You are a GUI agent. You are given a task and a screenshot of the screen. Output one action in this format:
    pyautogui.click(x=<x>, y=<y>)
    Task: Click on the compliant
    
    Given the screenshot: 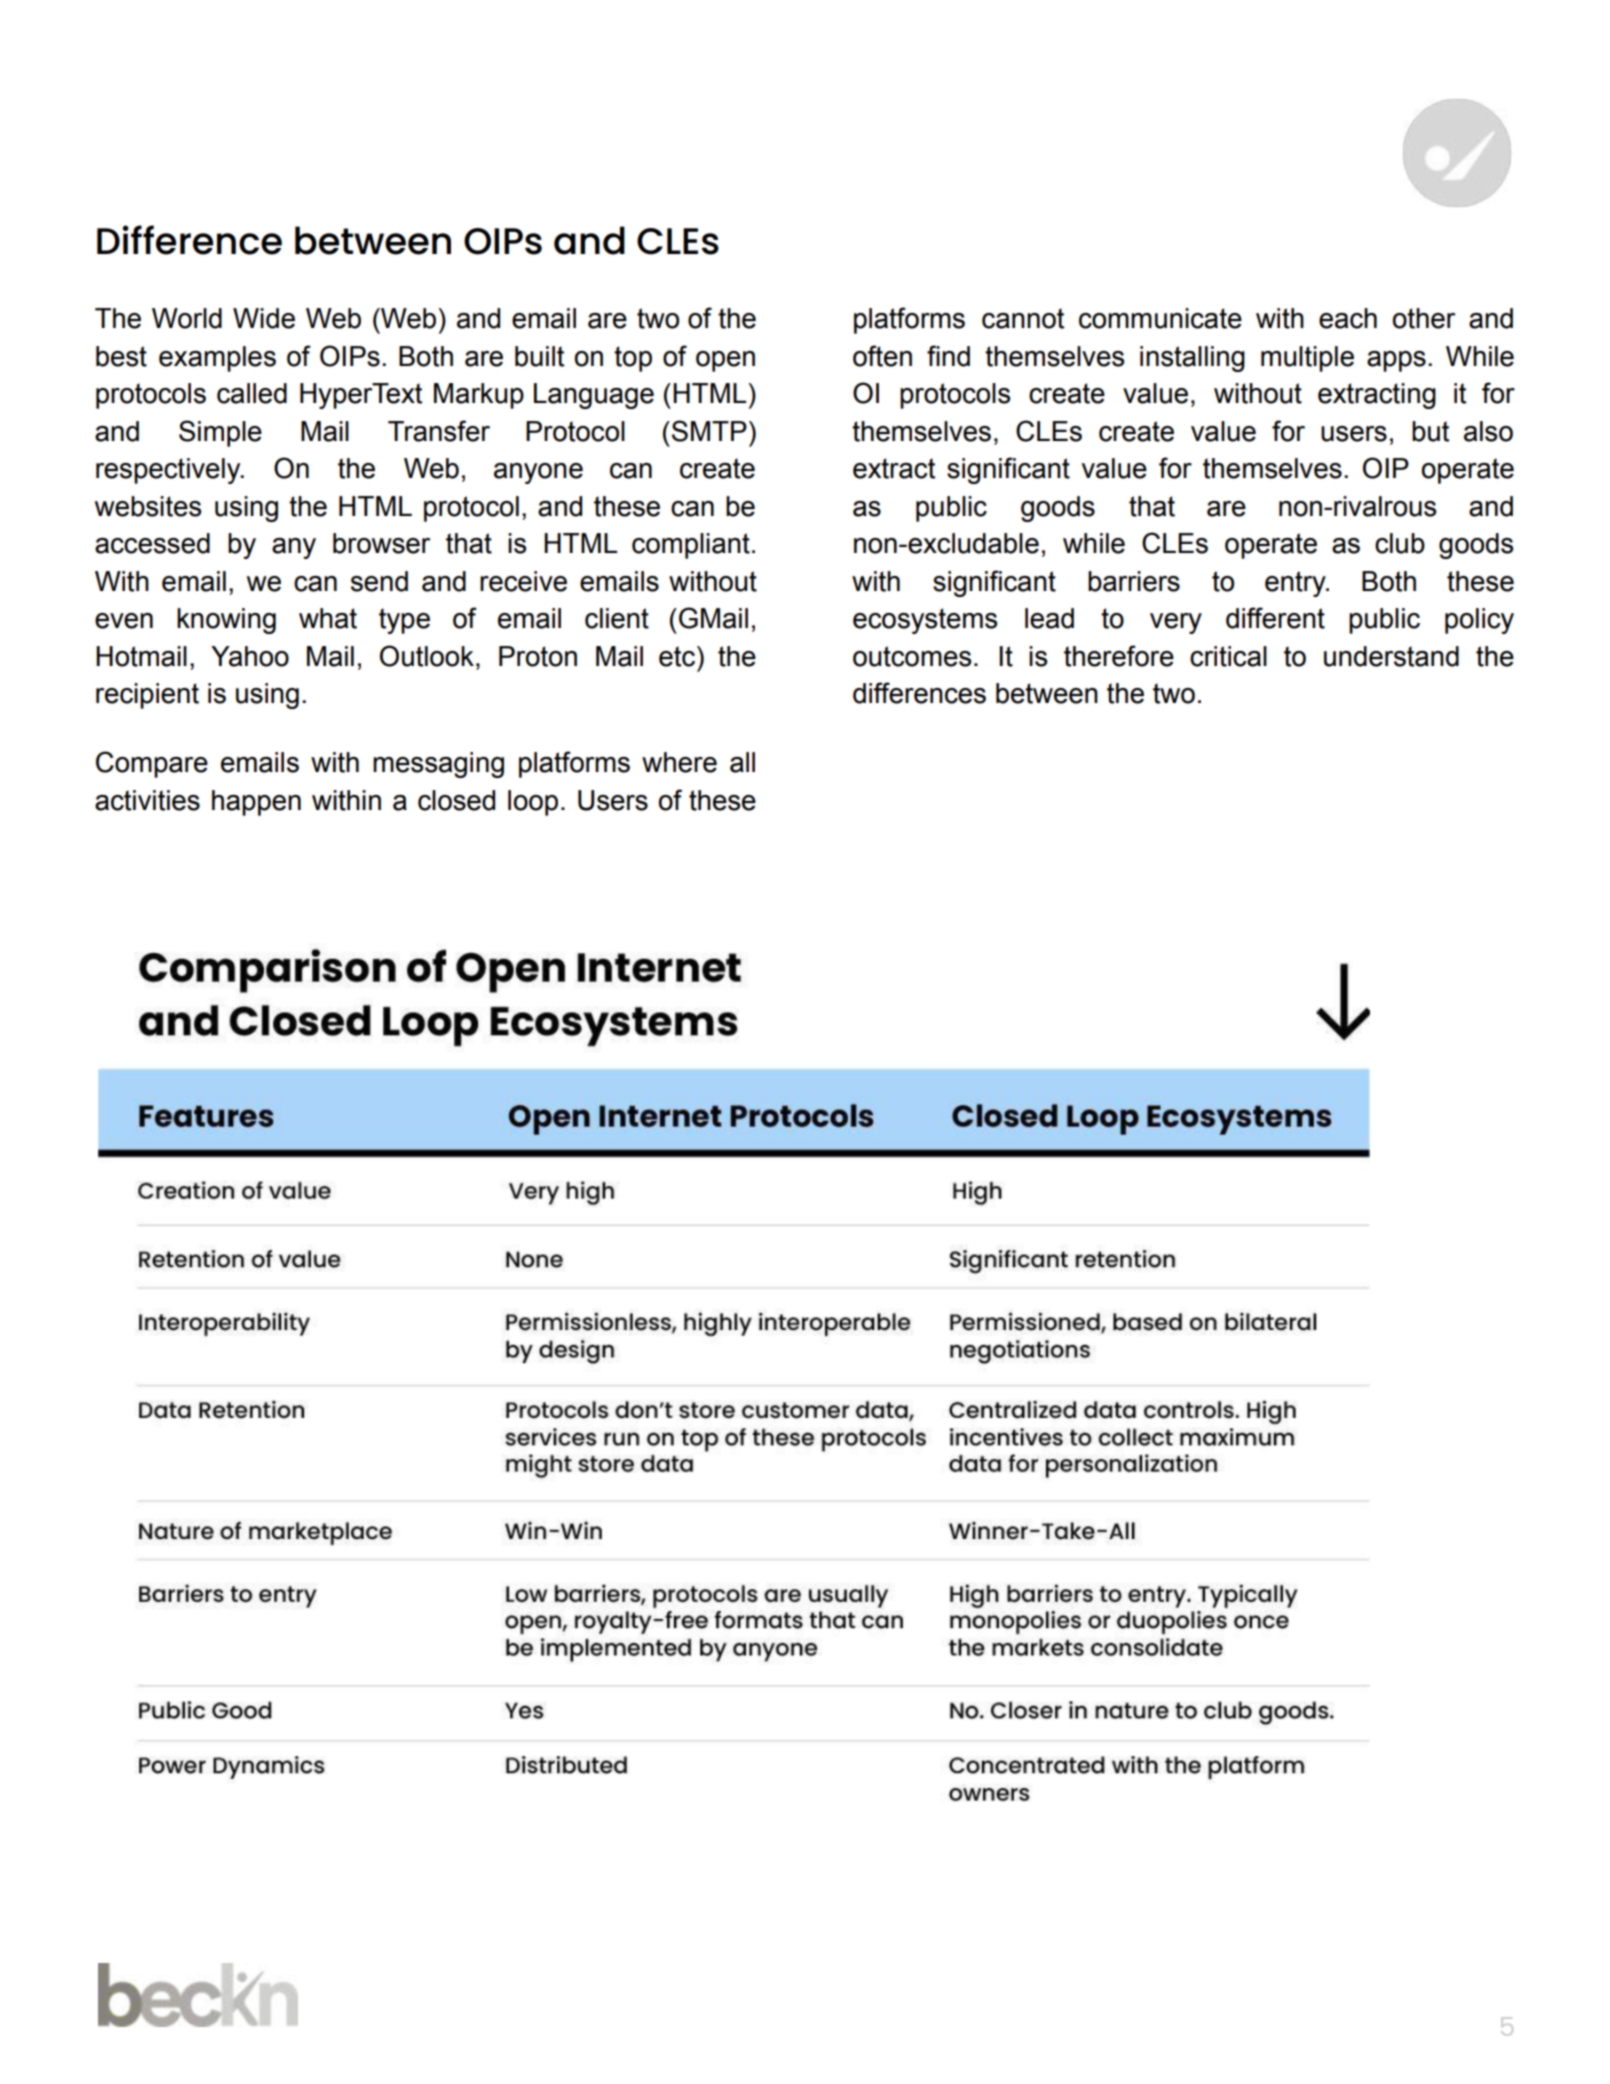 What is the action you would take?
    pyautogui.click(x=691, y=546)
